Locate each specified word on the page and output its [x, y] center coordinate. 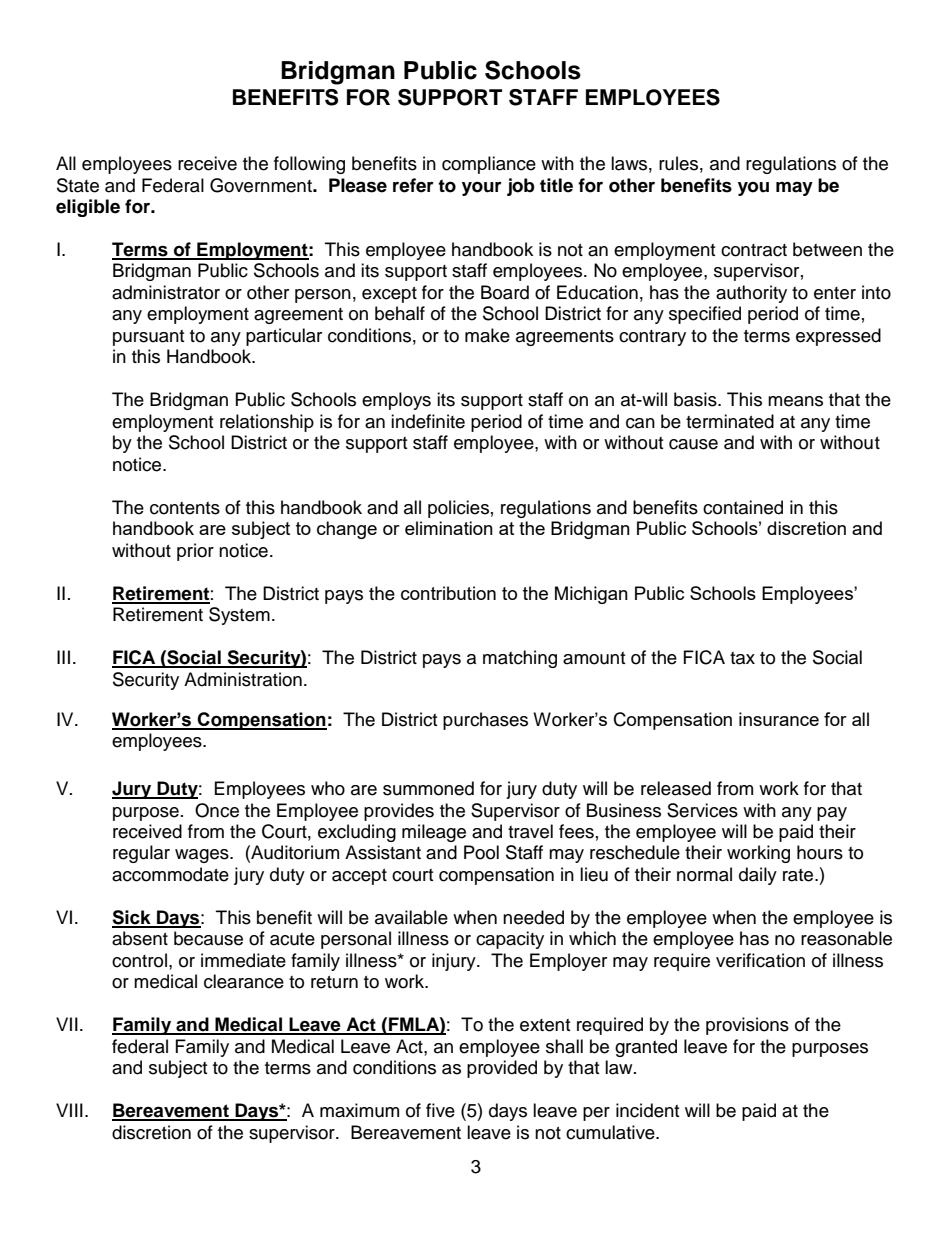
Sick [132, 918]
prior [195, 552]
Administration [243, 679]
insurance [779, 719]
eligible [88, 208]
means [795, 401]
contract [754, 250]
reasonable [846, 938]
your [482, 189]
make [487, 335]
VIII [69, 1110]
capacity [510, 940]
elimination [449, 528]
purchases [485, 721]
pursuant [148, 338]
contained [743, 507]
